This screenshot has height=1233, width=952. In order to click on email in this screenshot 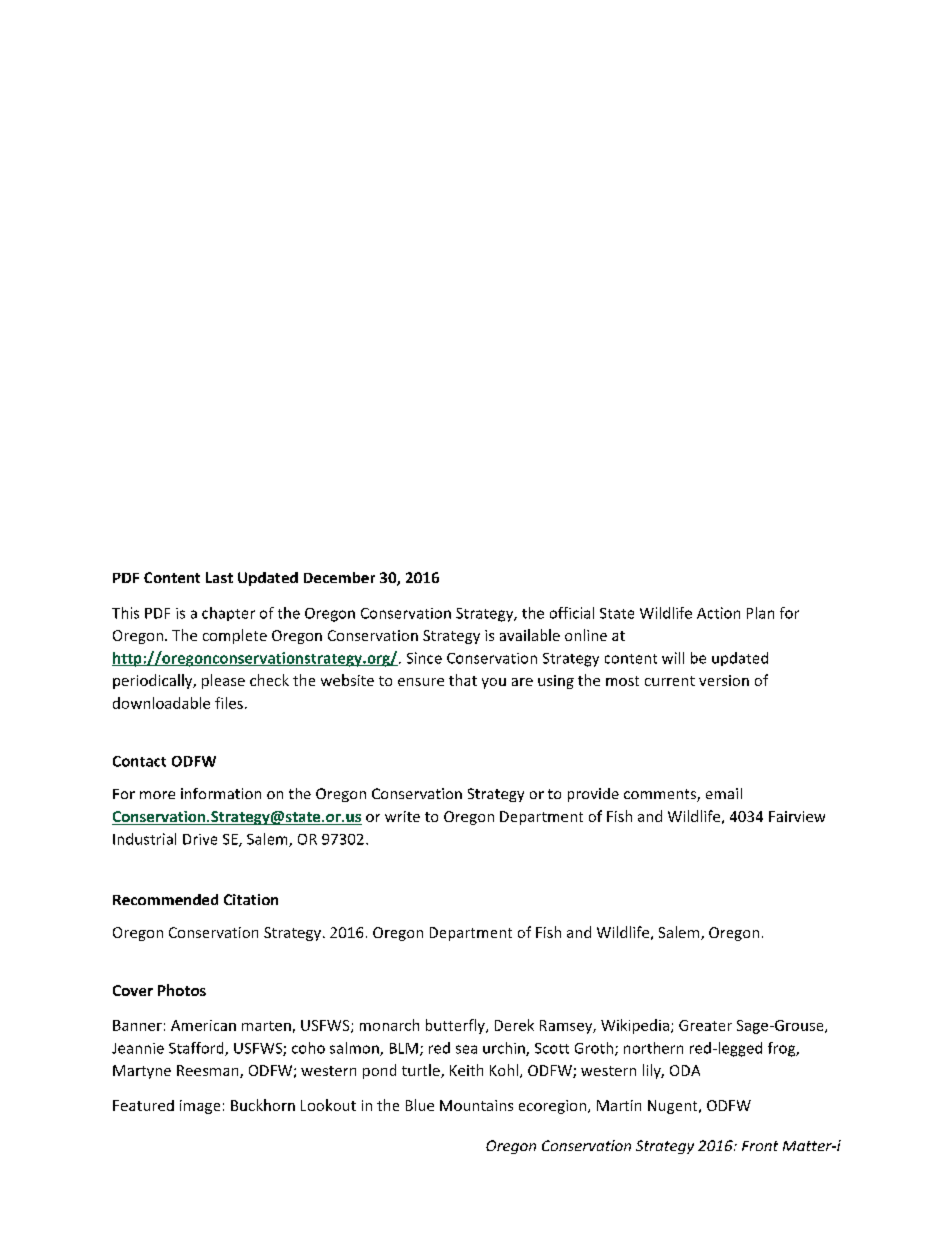, I will do `click(724, 793)`.
